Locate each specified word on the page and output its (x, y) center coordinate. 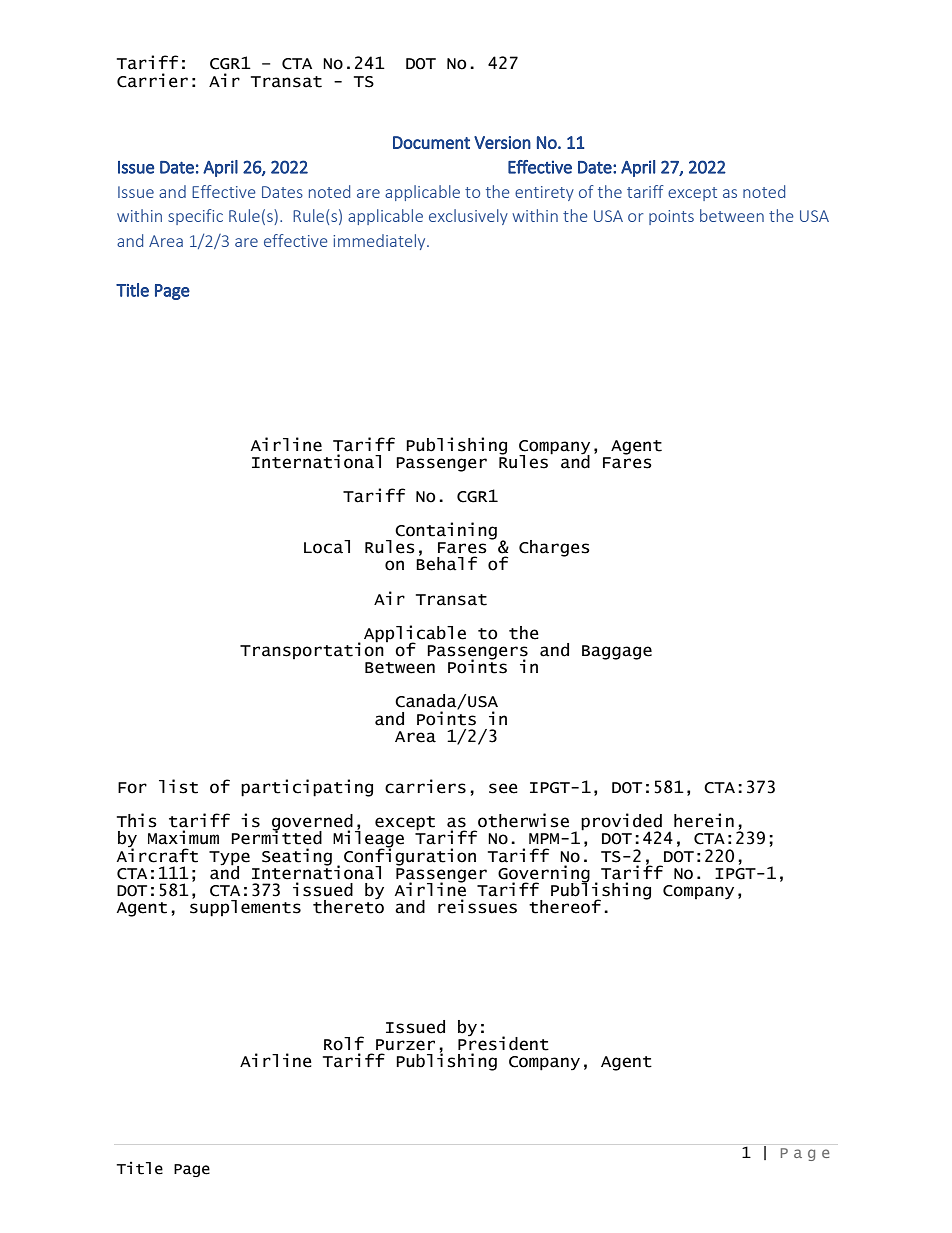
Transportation (312, 649)
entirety (544, 193)
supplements (245, 907)
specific (195, 217)
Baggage (617, 652)
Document (431, 142)
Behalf (446, 563)
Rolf (344, 1043)
